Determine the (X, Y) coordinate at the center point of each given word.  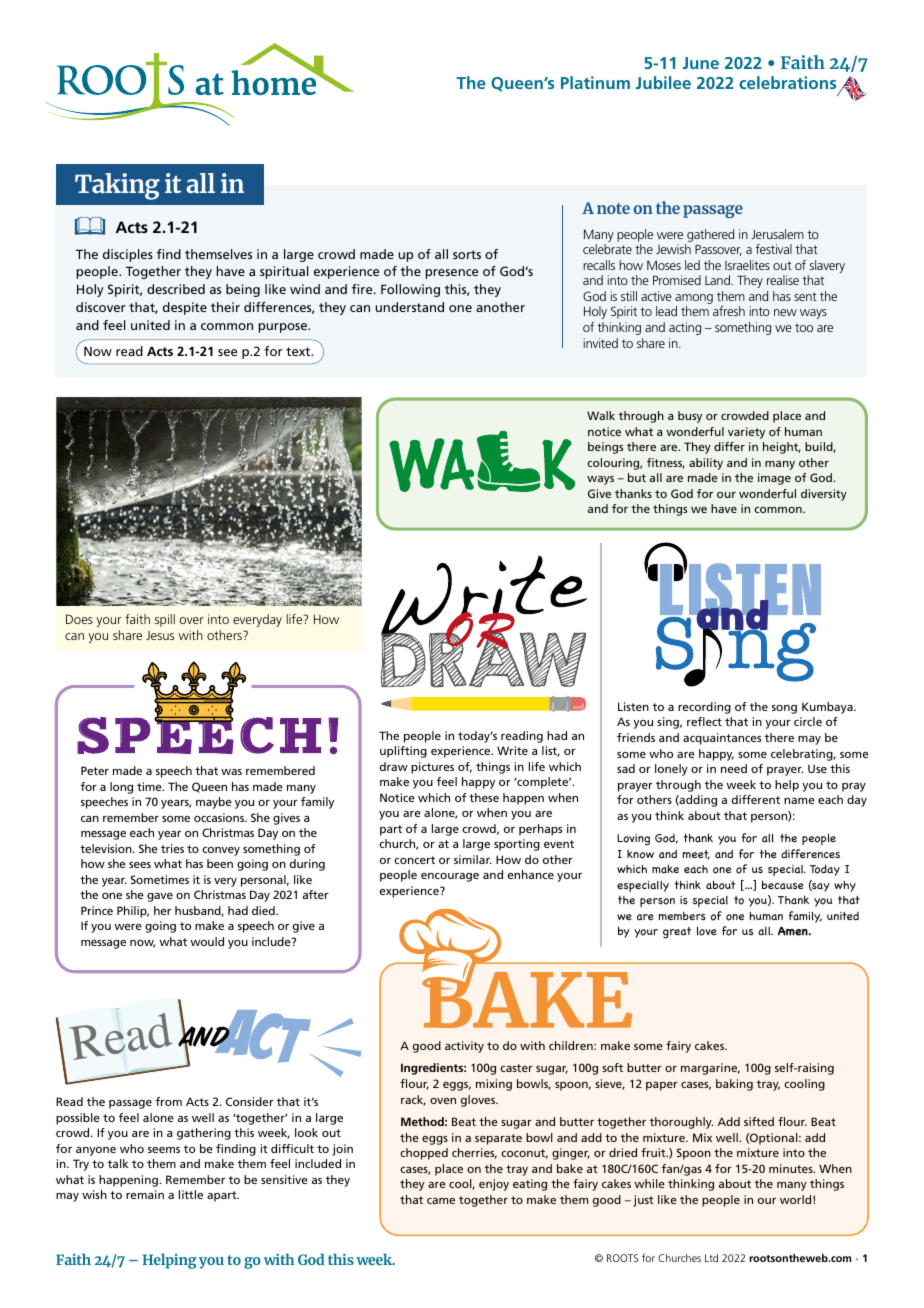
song (784, 709)
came (441, 1201)
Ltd (711, 1258)
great (677, 933)
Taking (117, 186)
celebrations (787, 82)
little (191, 1194)
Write (512, 750)
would (207, 941)
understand (410, 307)
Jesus (160, 635)
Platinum (595, 82)
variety (746, 433)
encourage (450, 877)
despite (185, 308)
